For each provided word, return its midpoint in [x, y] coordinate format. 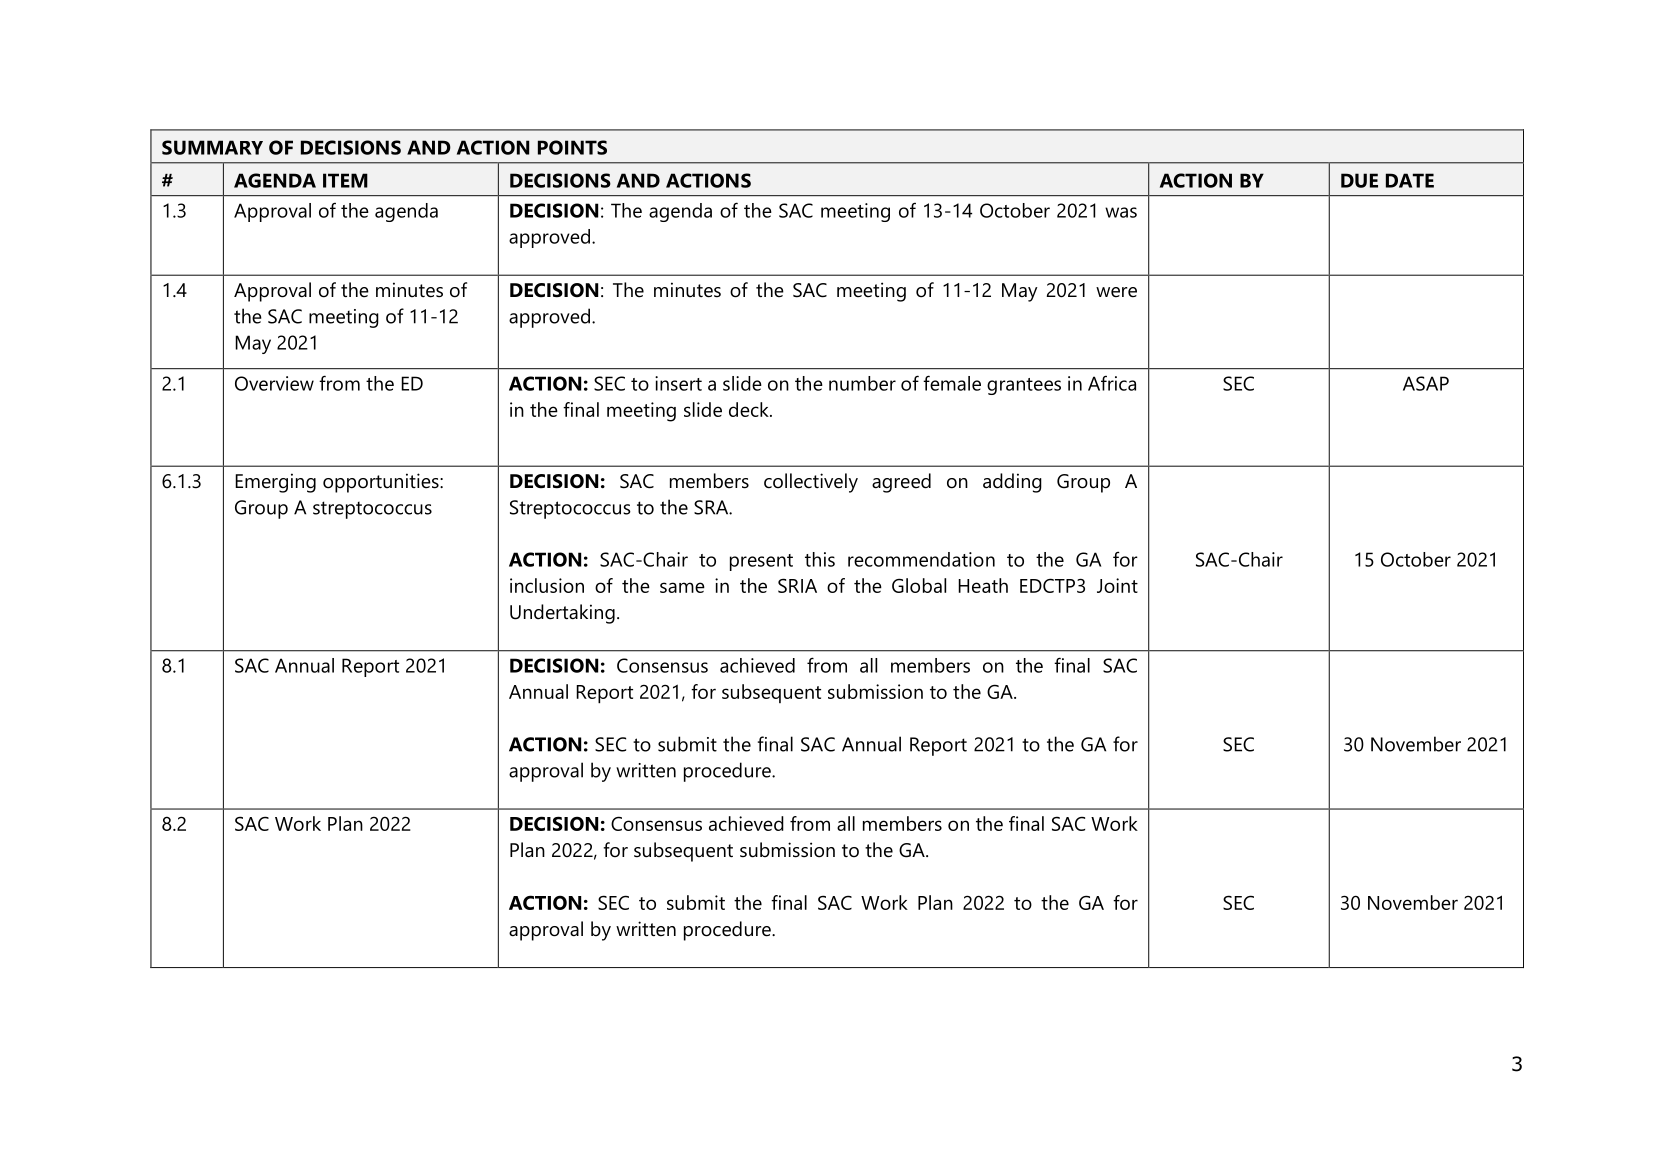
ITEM [345, 180]
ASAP [1426, 383]
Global [919, 585]
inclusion [547, 585]
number [862, 383]
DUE [1359, 180]
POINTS [572, 147]
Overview [274, 383]
